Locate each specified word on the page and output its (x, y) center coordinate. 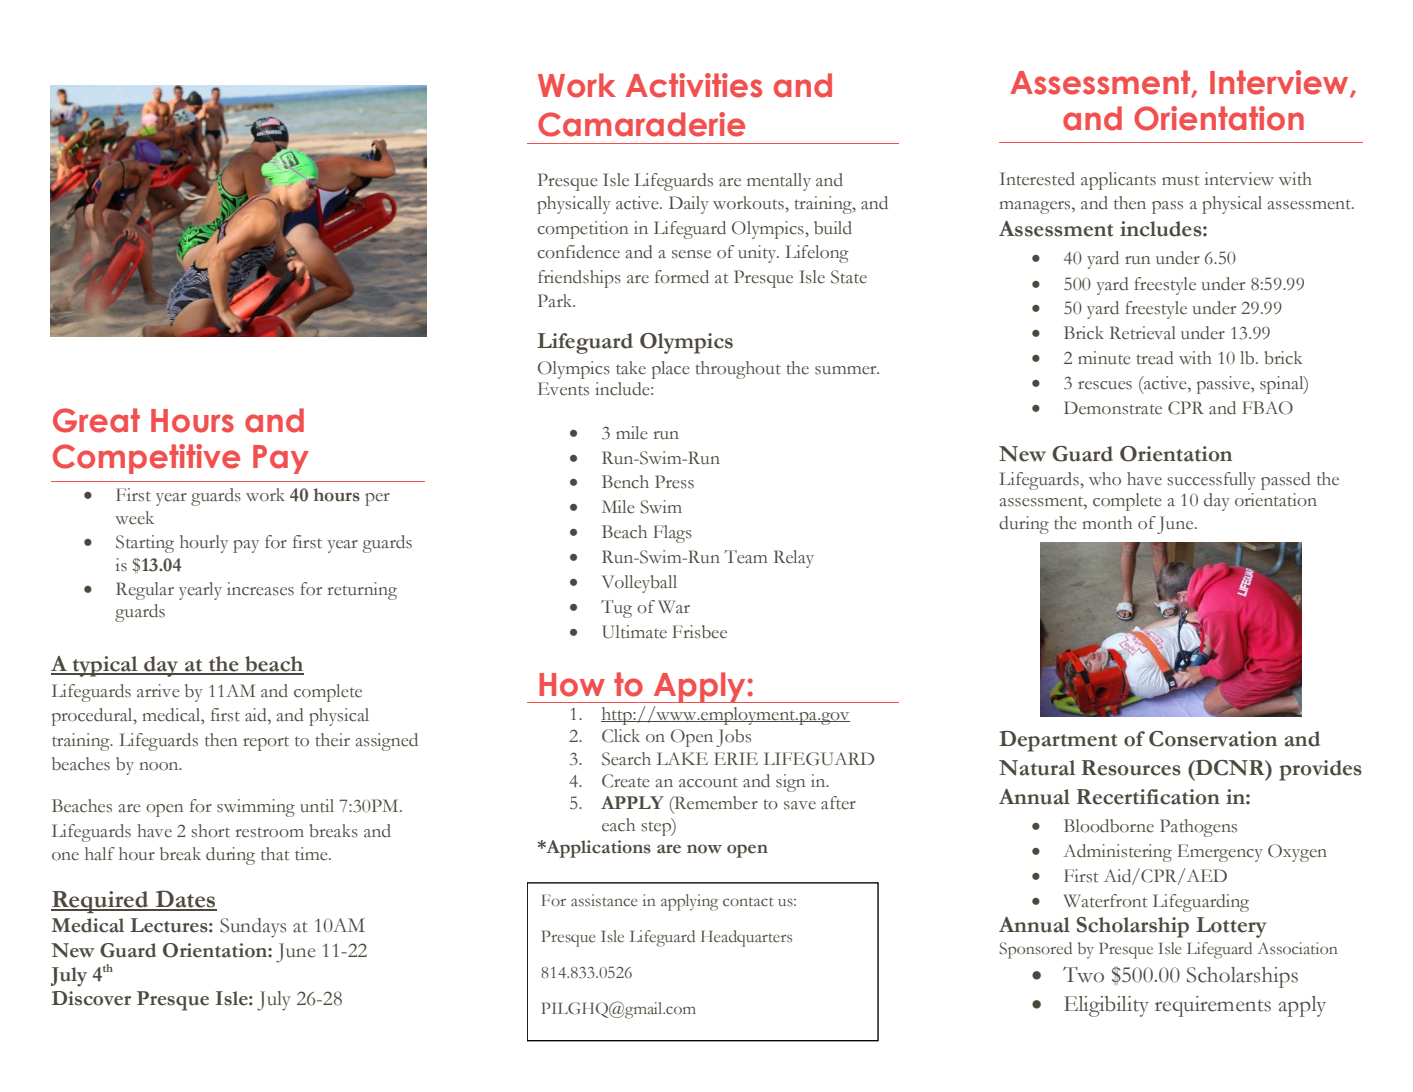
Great (96, 420)
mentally (779, 182)
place (671, 370)
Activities (693, 85)
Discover (91, 998)
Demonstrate (1113, 408)
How (572, 685)
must (1180, 180)
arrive (158, 691)
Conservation (1213, 739)
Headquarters (746, 938)
